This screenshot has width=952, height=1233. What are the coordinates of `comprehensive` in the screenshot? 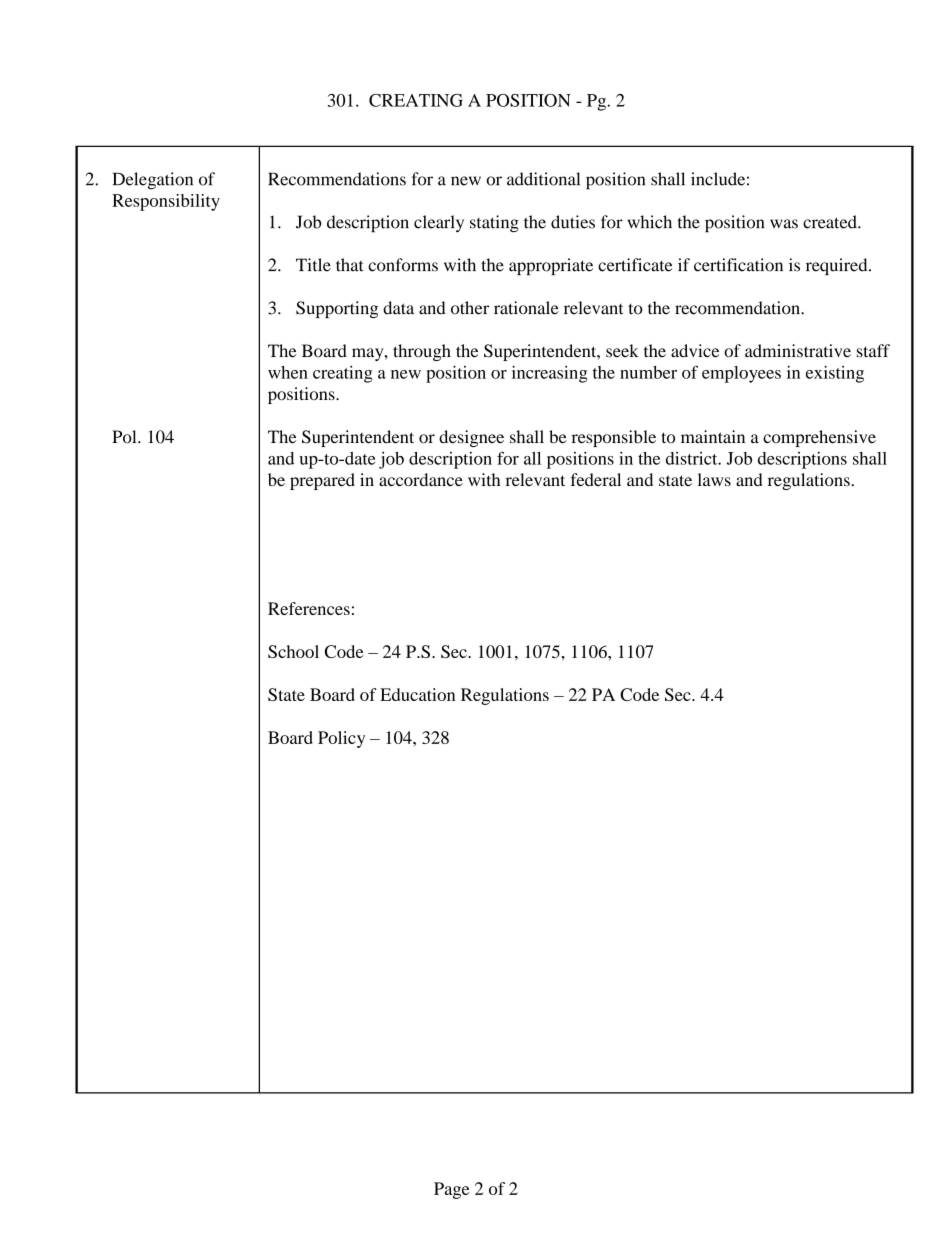 It's located at (819, 438).
